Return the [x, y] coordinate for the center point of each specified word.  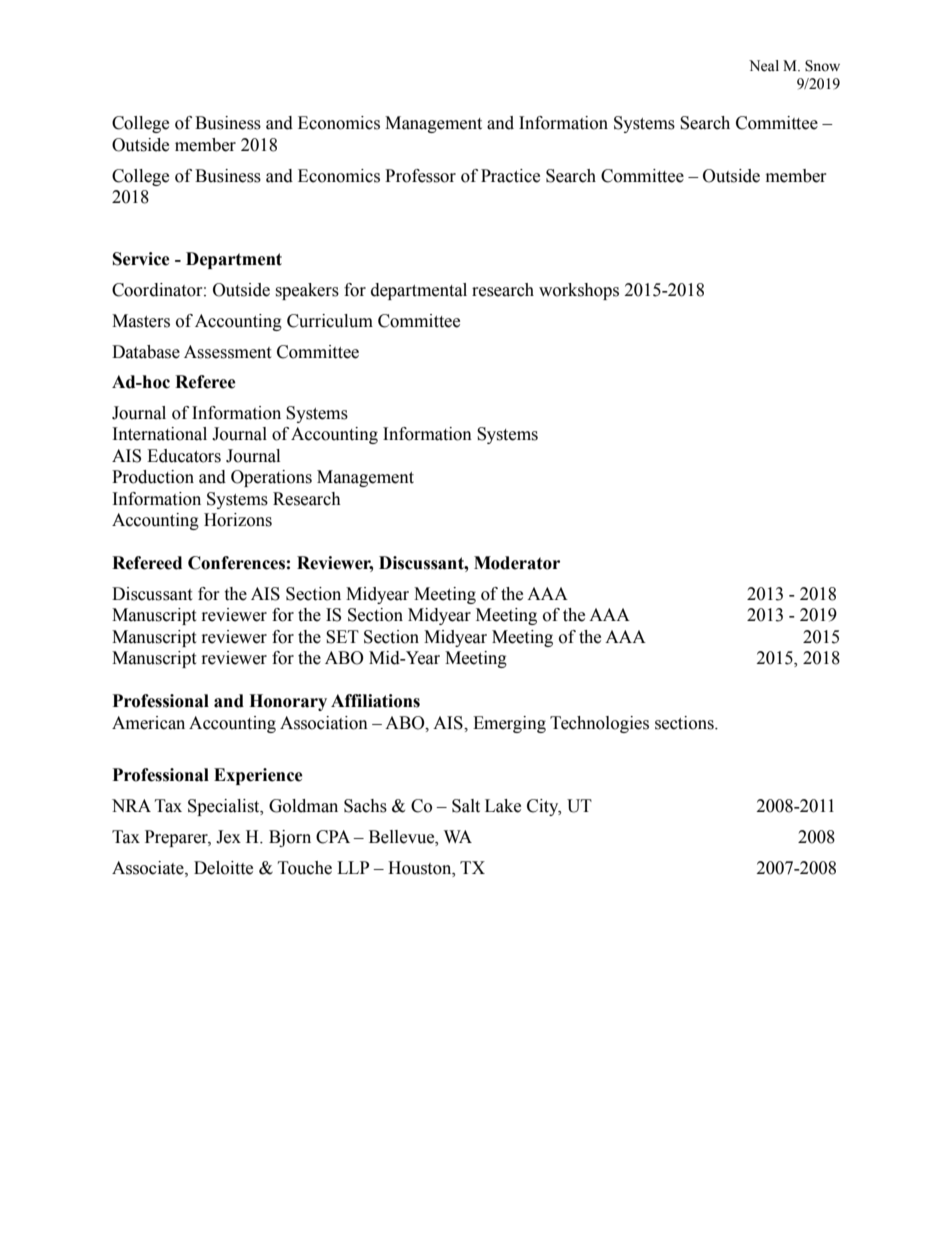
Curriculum [330, 321]
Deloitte [223, 868]
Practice [510, 176]
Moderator [517, 563]
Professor [420, 176]
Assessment [227, 352]
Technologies [599, 724]
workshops [579, 291]
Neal [764, 66]
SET [342, 637]
